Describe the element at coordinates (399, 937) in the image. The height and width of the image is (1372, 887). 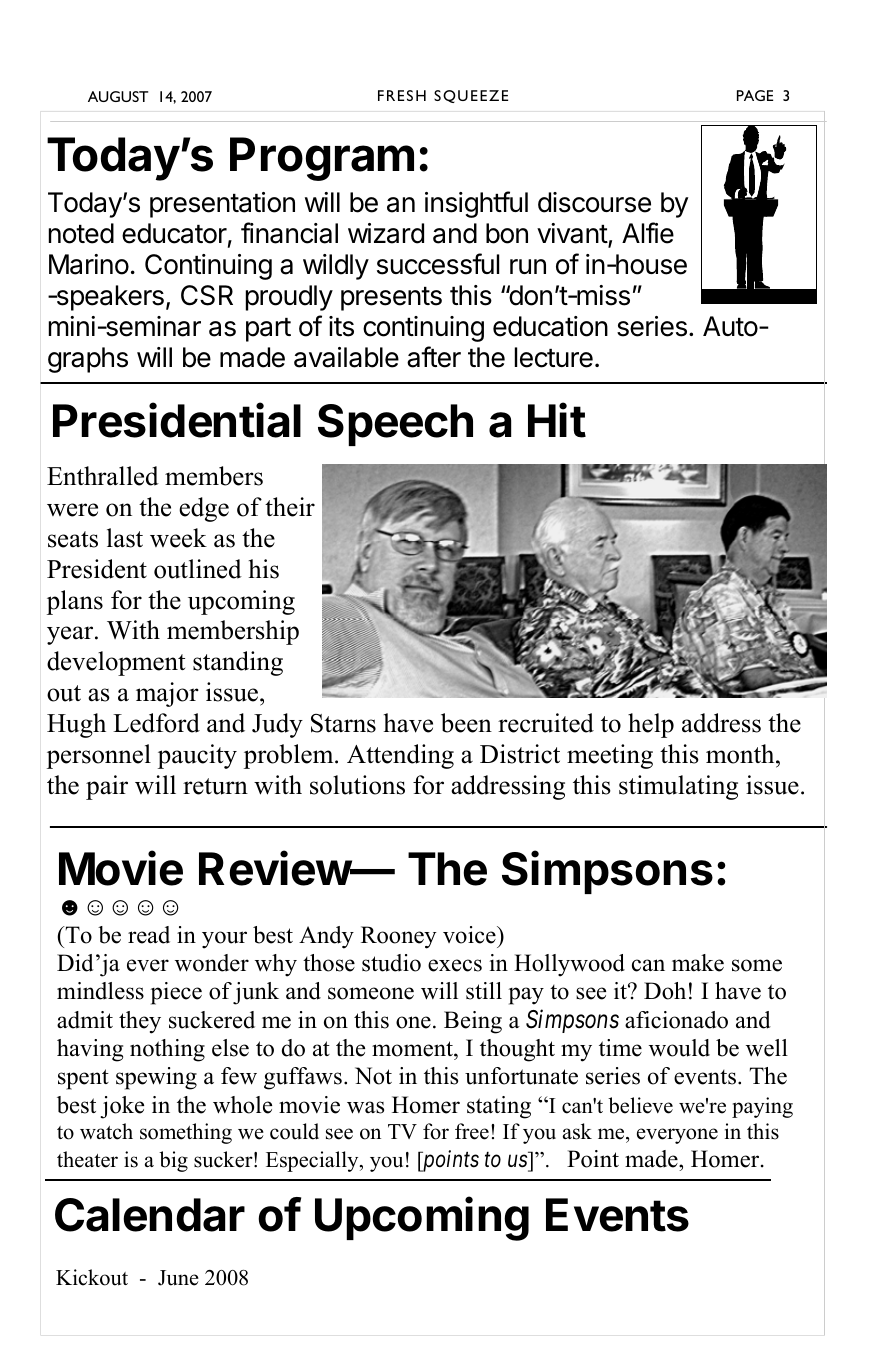
I see `Rooney` at that location.
